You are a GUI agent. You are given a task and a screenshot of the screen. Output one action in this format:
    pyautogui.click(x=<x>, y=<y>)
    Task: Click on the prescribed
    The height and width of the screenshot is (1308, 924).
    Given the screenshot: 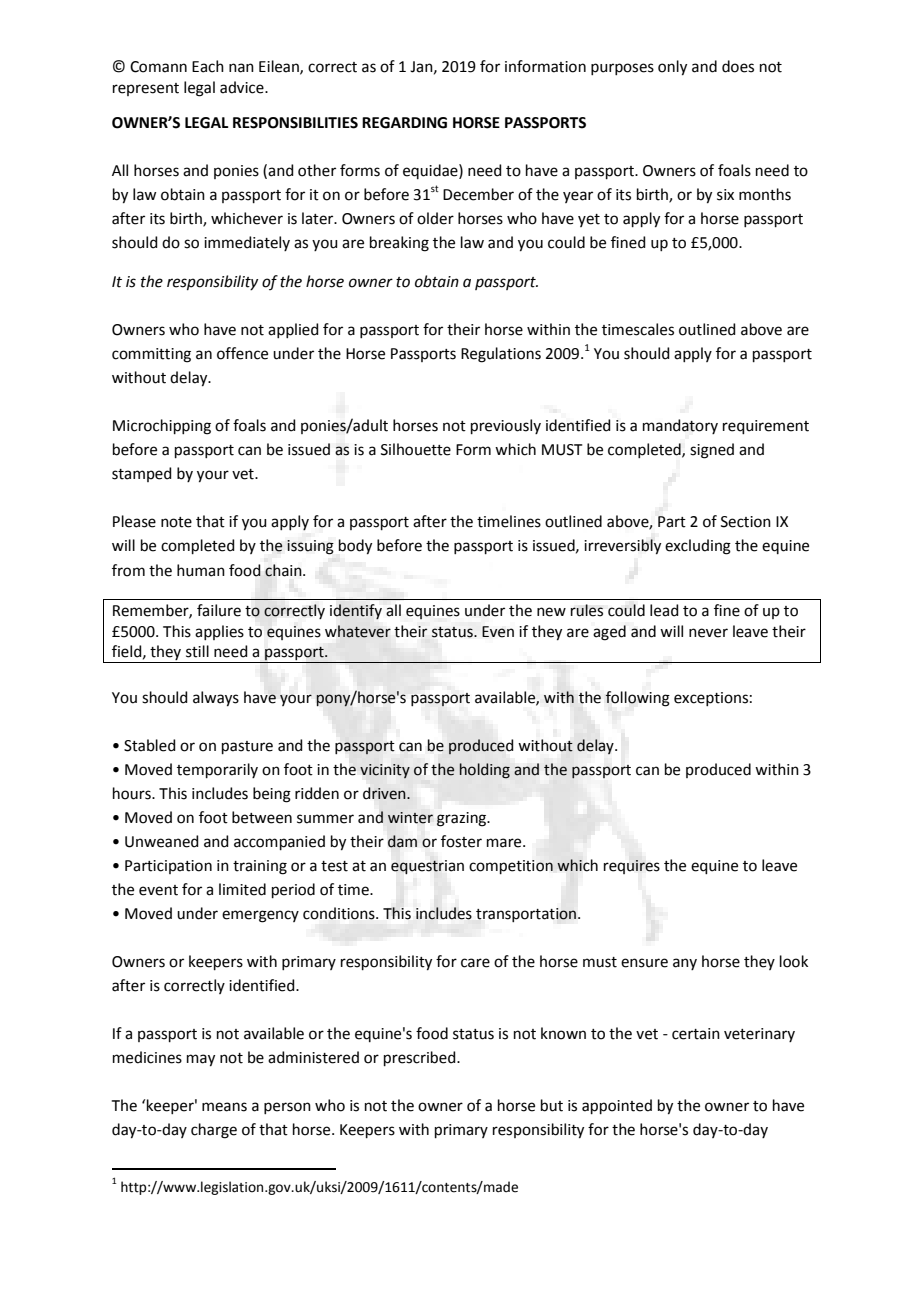 What is the action you would take?
    pyautogui.click(x=421, y=1058)
